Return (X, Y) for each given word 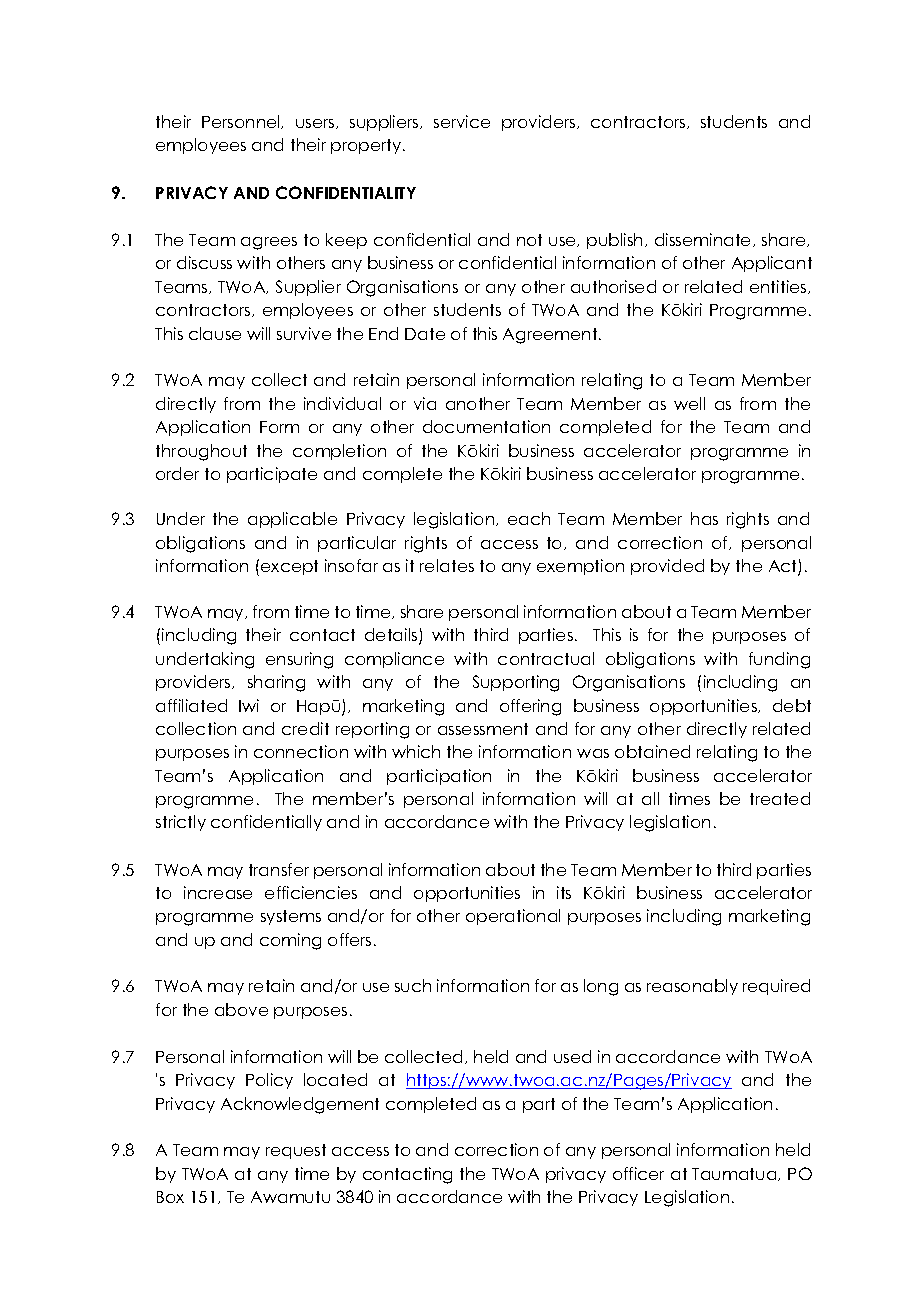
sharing (276, 683)
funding (779, 660)
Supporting (516, 683)
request (296, 1151)
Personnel (242, 122)
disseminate (704, 240)
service (462, 121)
